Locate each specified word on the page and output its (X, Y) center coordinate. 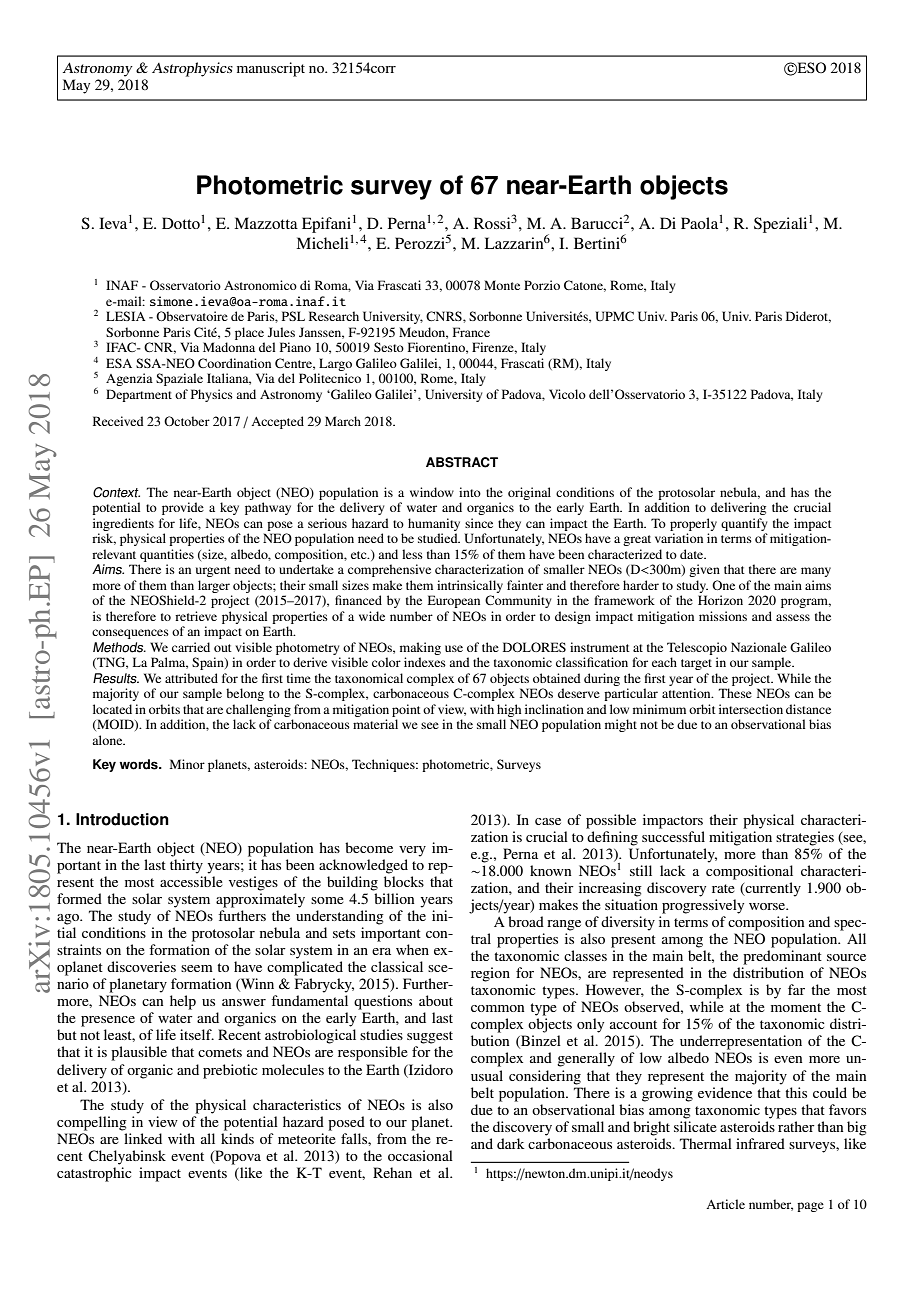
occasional (420, 1155)
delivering (738, 508)
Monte (502, 285)
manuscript (271, 69)
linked (143, 1138)
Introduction (122, 819)
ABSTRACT (462, 462)
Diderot (808, 317)
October (187, 421)
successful (673, 836)
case (548, 821)
